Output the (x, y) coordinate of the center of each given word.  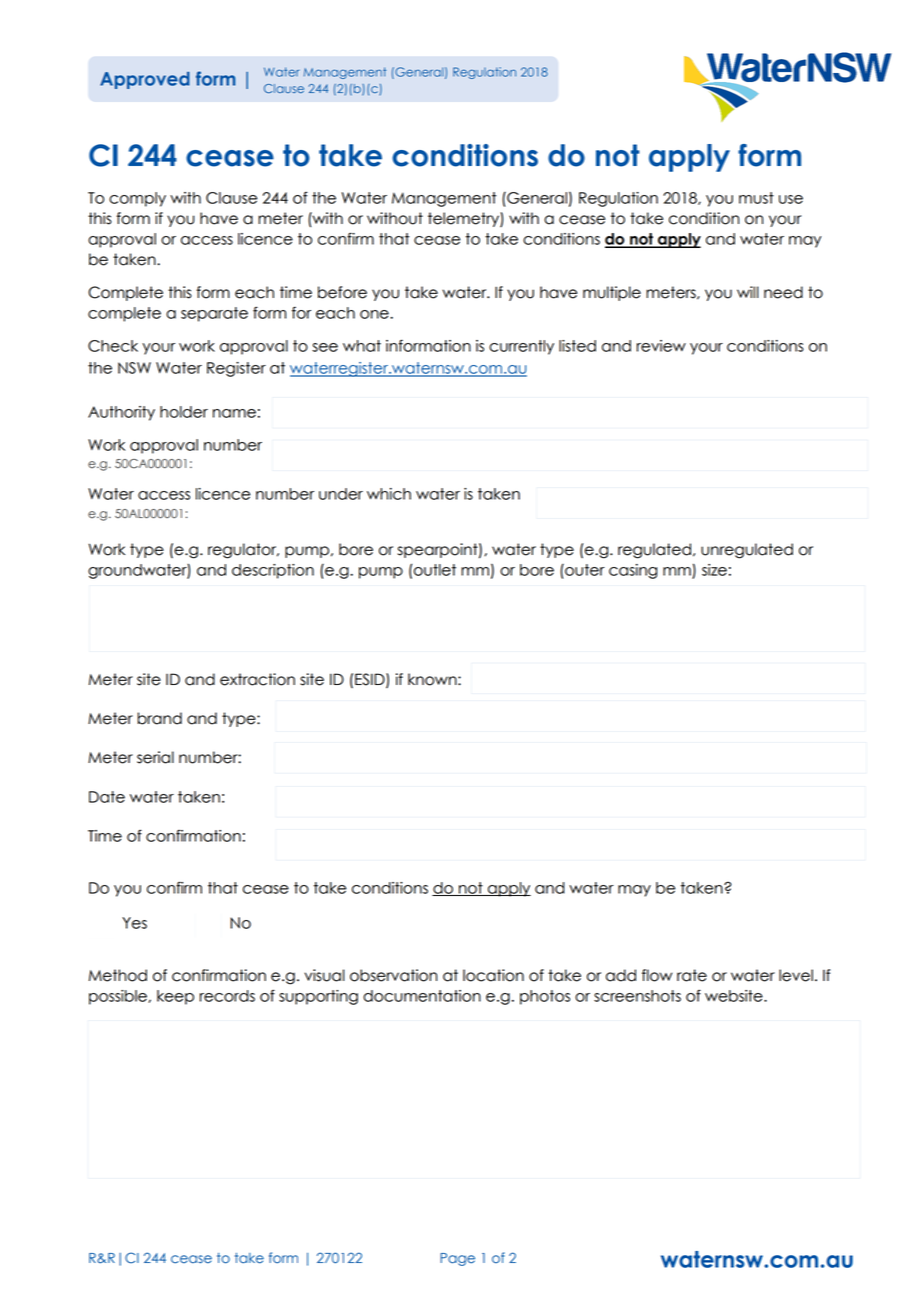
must (756, 198)
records (227, 996)
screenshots (637, 996)
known (433, 679)
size (714, 570)
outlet (435, 570)
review (661, 346)
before (342, 292)
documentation (422, 996)
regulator (243, 551)
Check (113, 346)
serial (155, 757)
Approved (145, 80)
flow (657, 975)
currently (521, 347)
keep (175, 997)
